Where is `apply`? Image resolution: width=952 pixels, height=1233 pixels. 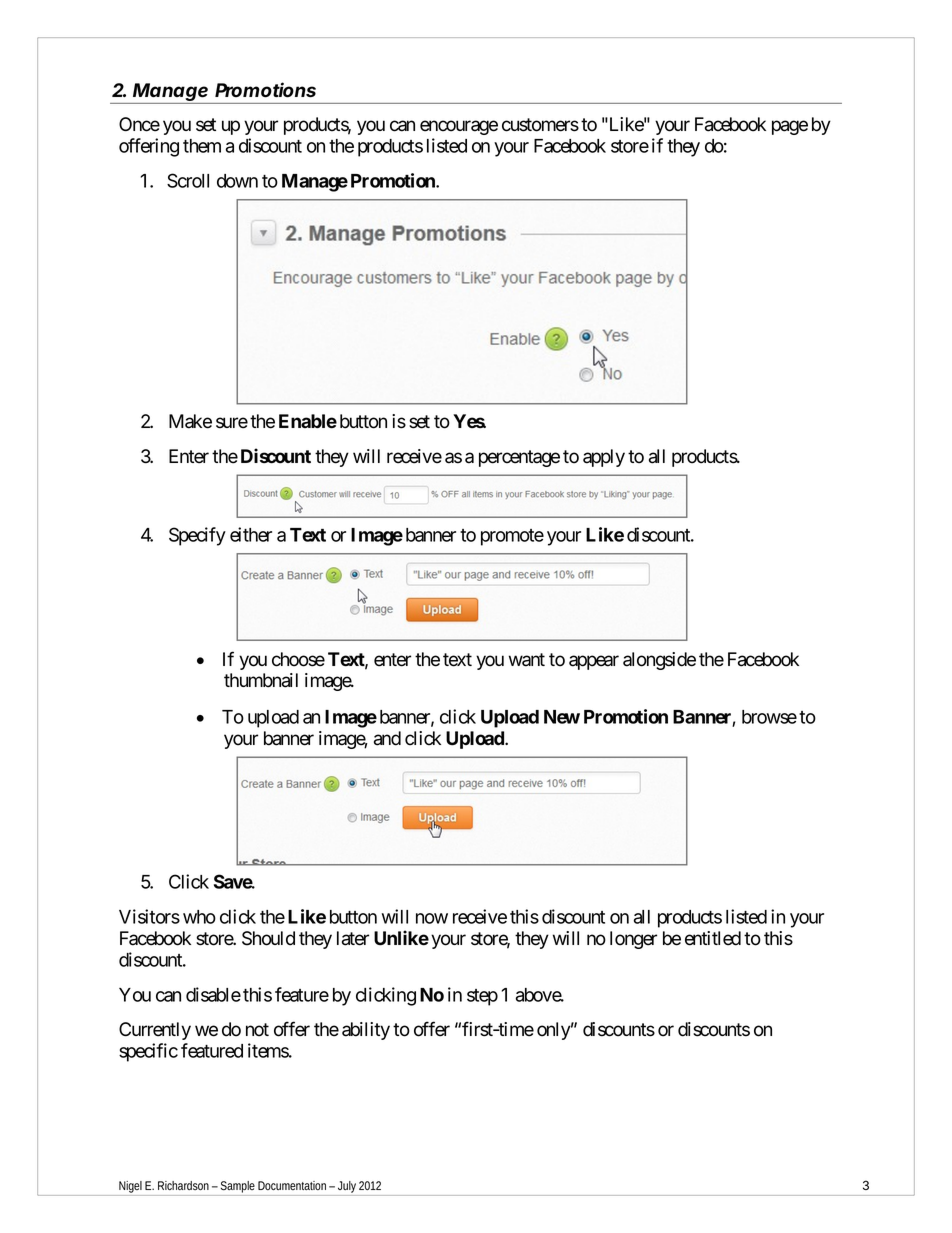
apply is located at coordinates (604, 458).
